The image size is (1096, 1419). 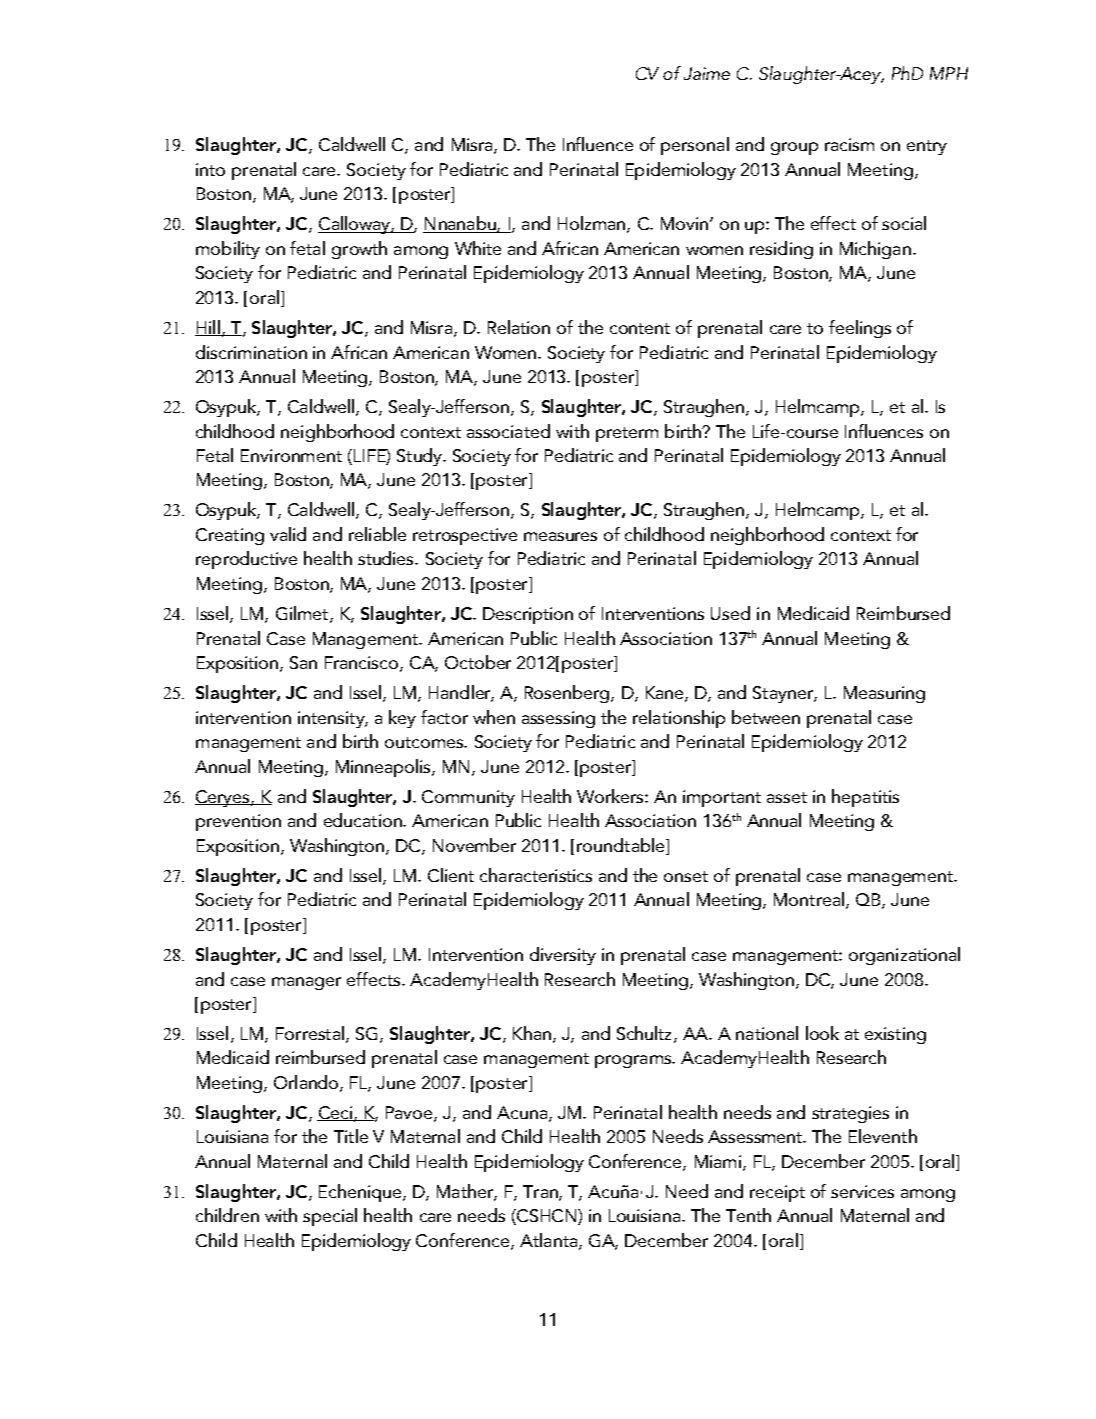 I want to click on feelings, so click(x=860, y=329).
